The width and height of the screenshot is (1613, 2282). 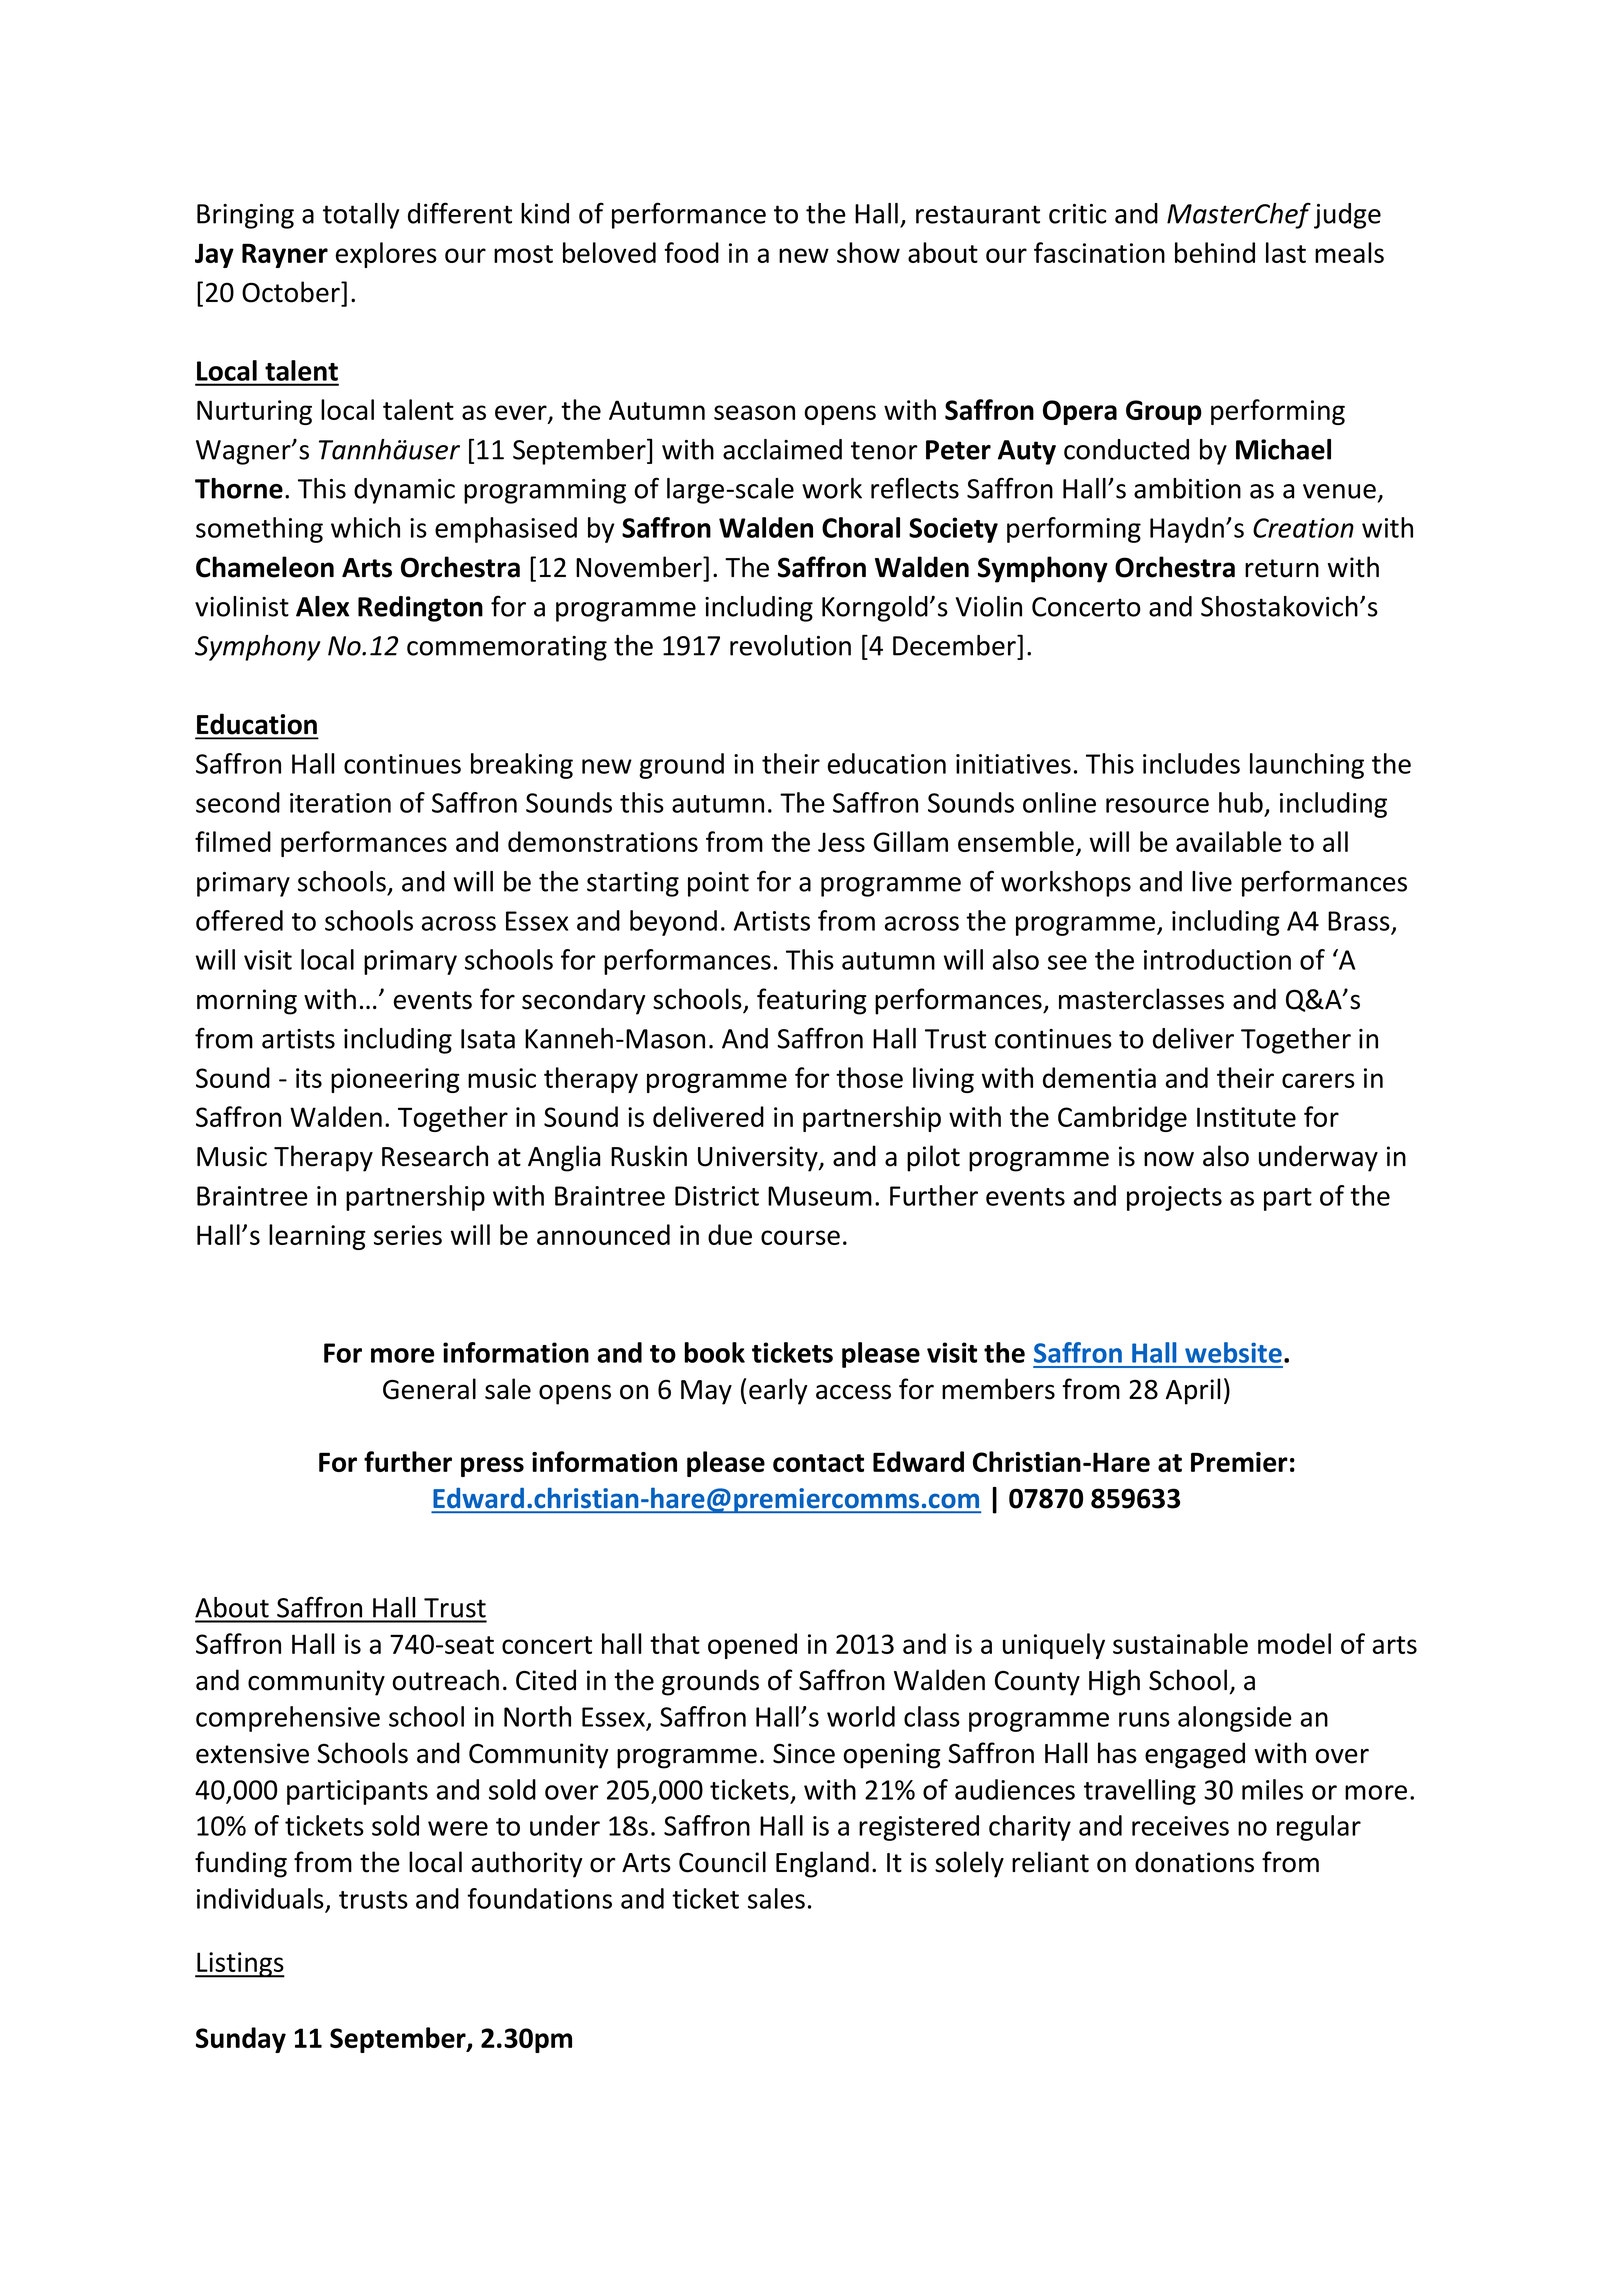 What do you see at coordinates (1215, 252) in the screenshot?
I see `behind` at bounding box center [1215, 252].
